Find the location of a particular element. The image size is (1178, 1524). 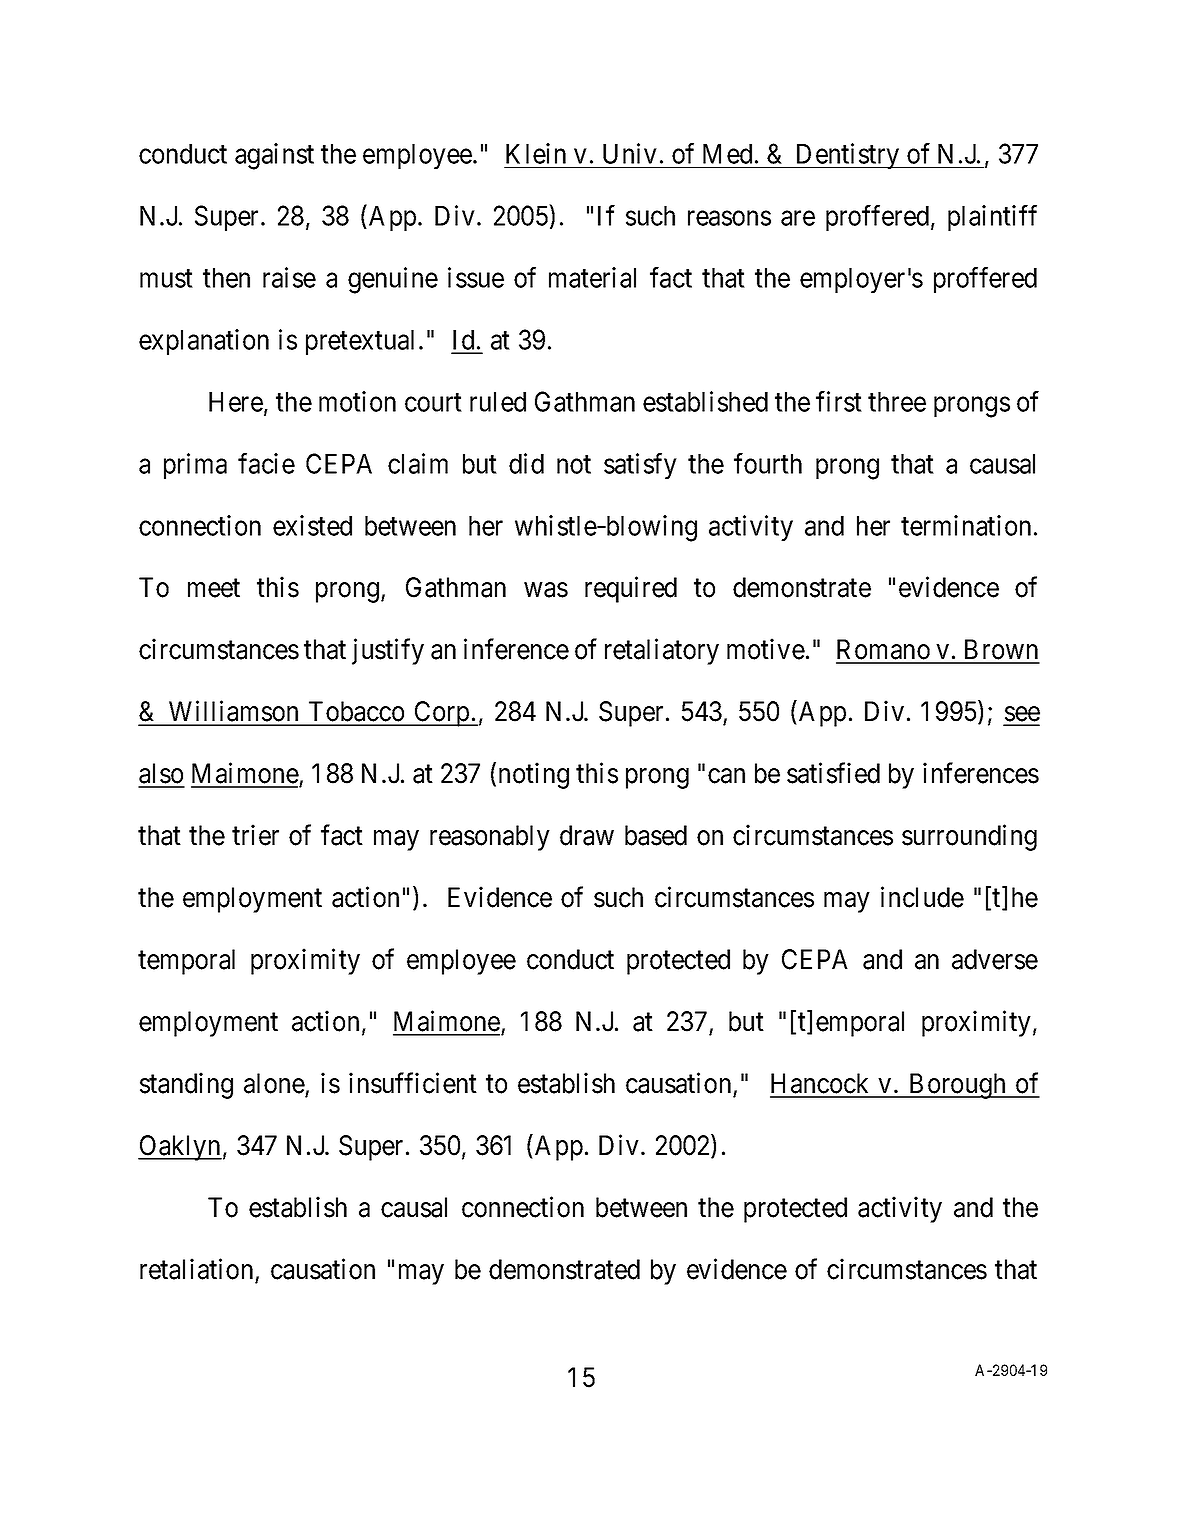

against is located at coordinates (274, 156).
